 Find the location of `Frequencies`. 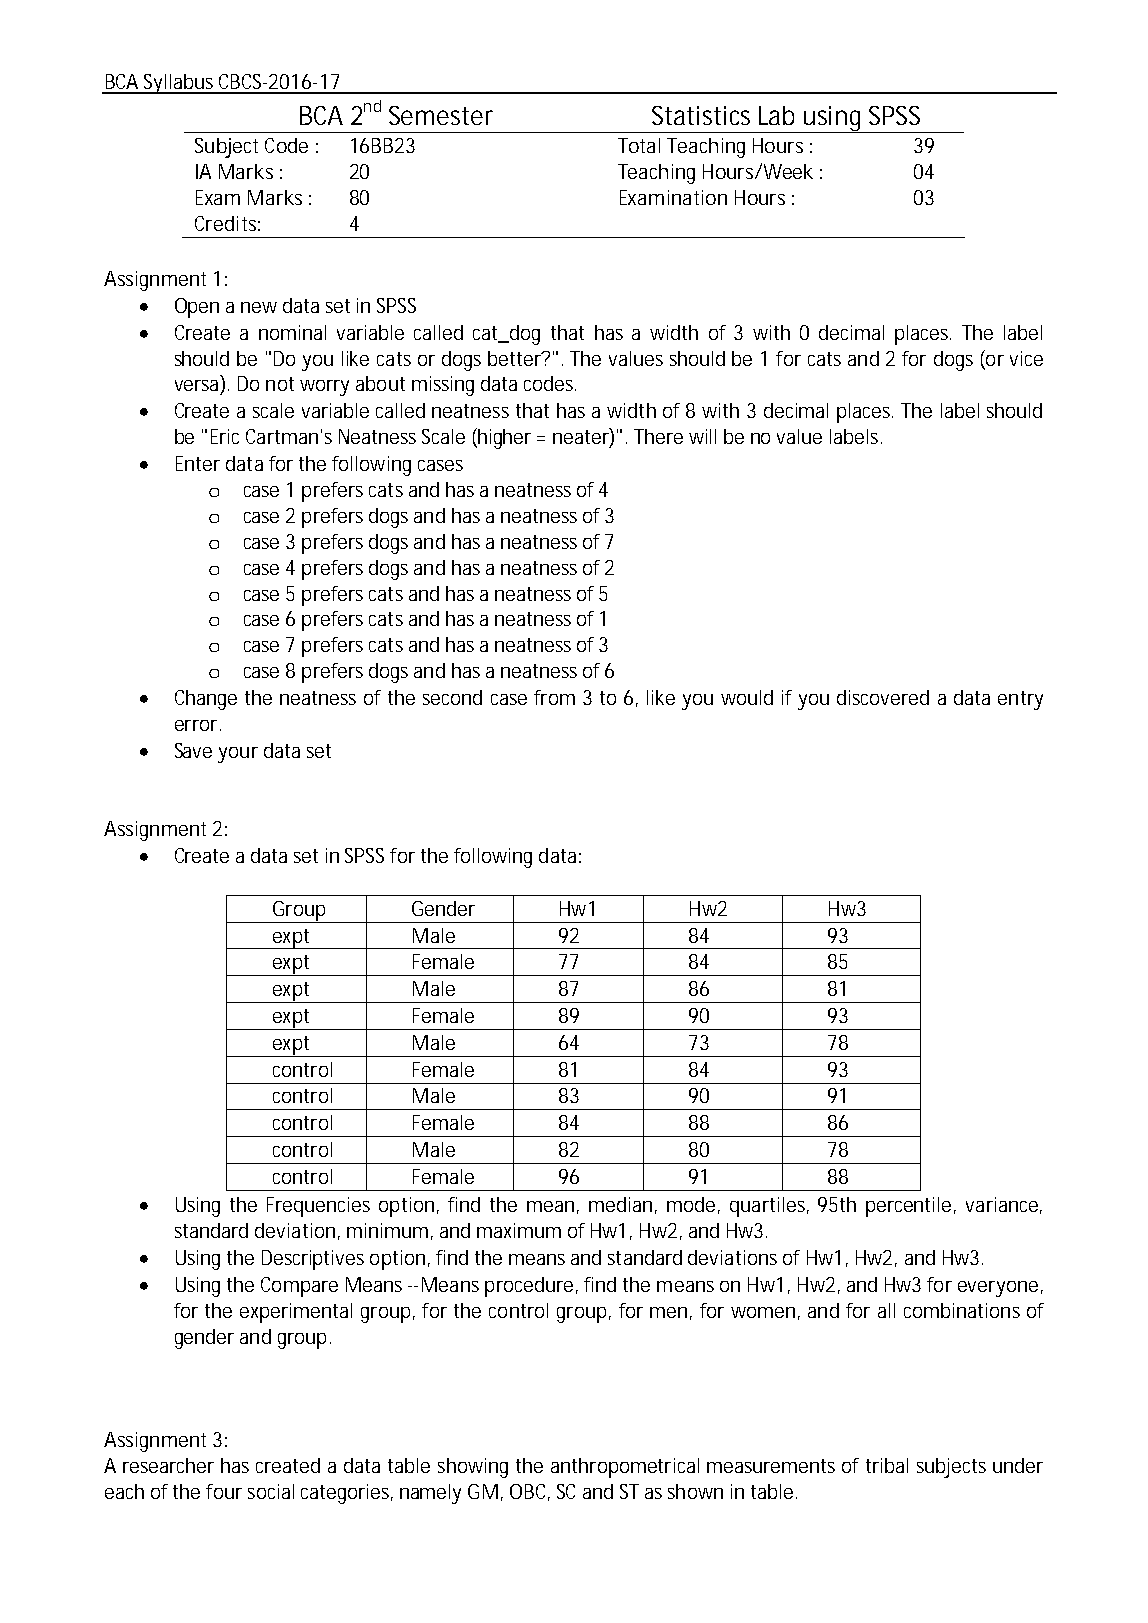

Frequencies is located at coordinates (318, 1207).
